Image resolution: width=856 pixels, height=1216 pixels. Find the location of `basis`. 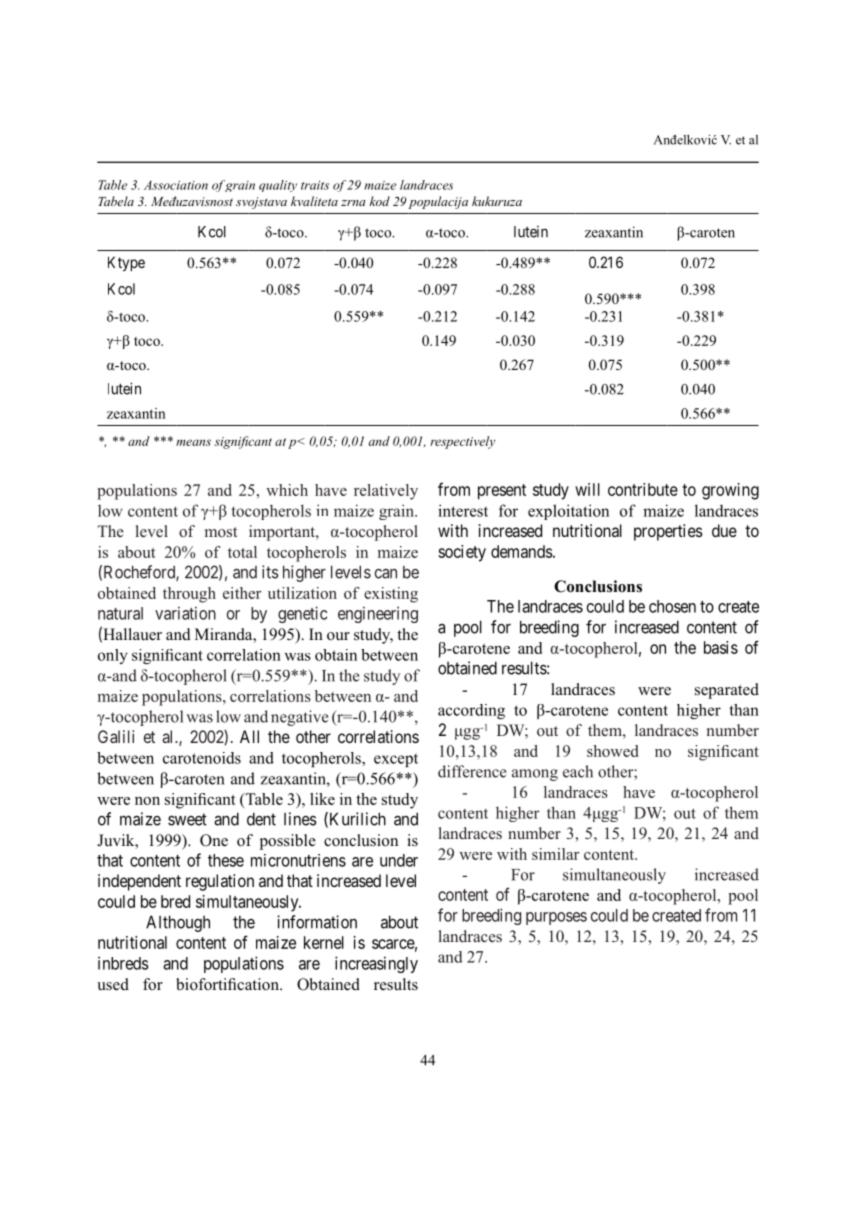

basis is located at coordinates (721, 647).
